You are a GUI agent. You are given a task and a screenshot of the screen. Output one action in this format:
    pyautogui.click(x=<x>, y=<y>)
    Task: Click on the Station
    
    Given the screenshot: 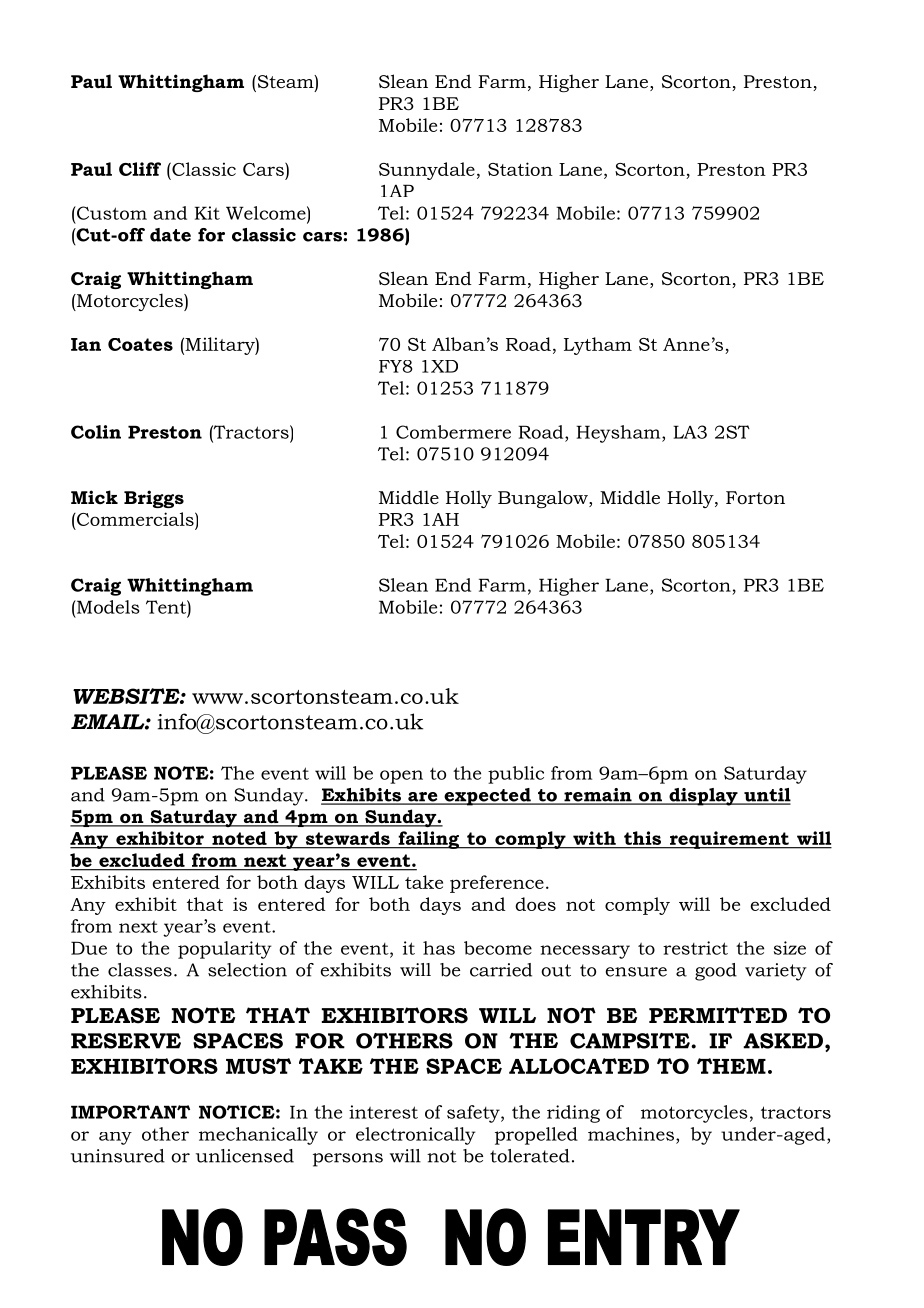 What is the action you would take?
    pyautogui.click(x=520, y=169)
